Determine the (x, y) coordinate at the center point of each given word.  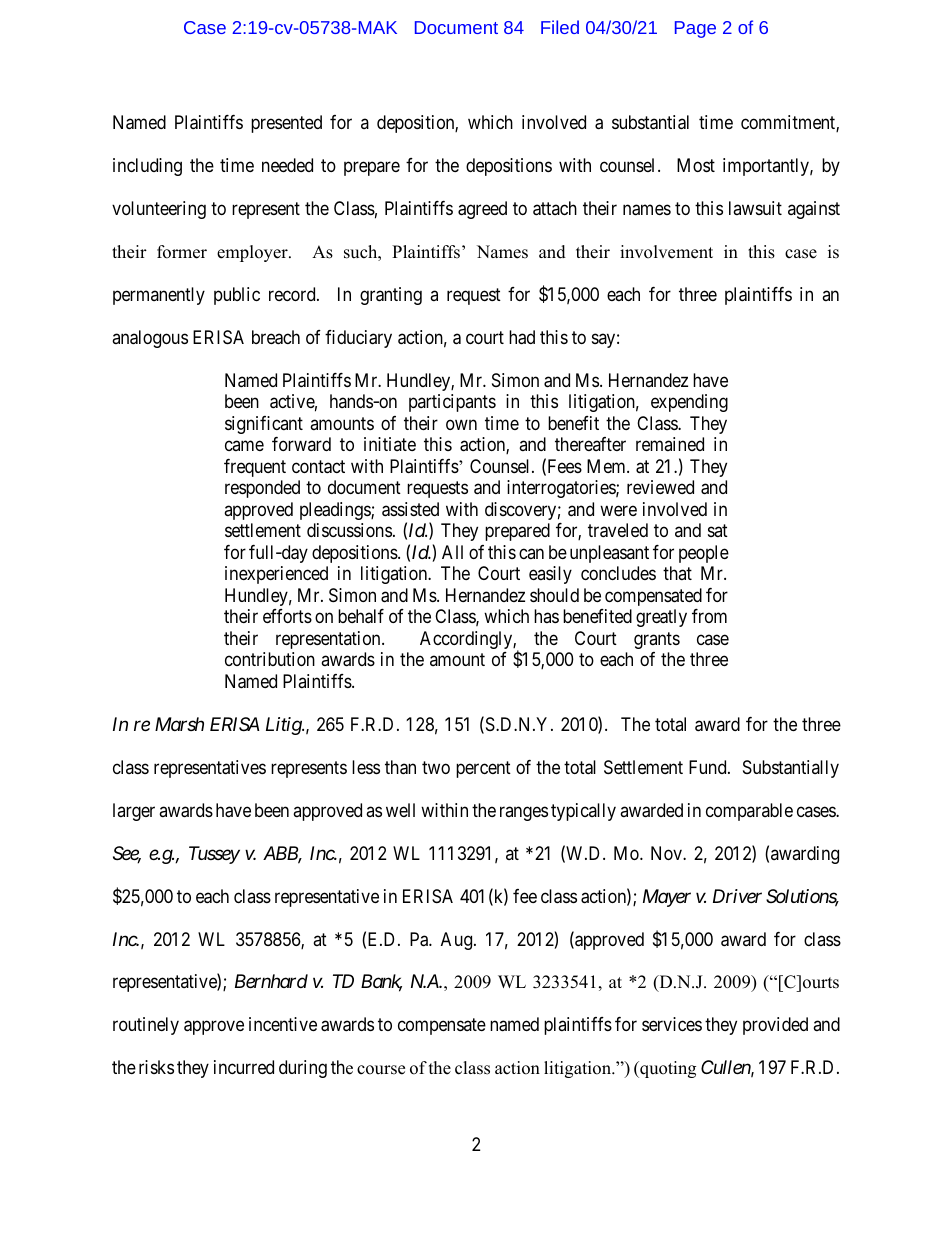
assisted (410, 509)
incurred (244, 1067)
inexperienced (276, 575)
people (704, 554)
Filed (560, 27)
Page (695, 29)
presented (286, 124)
